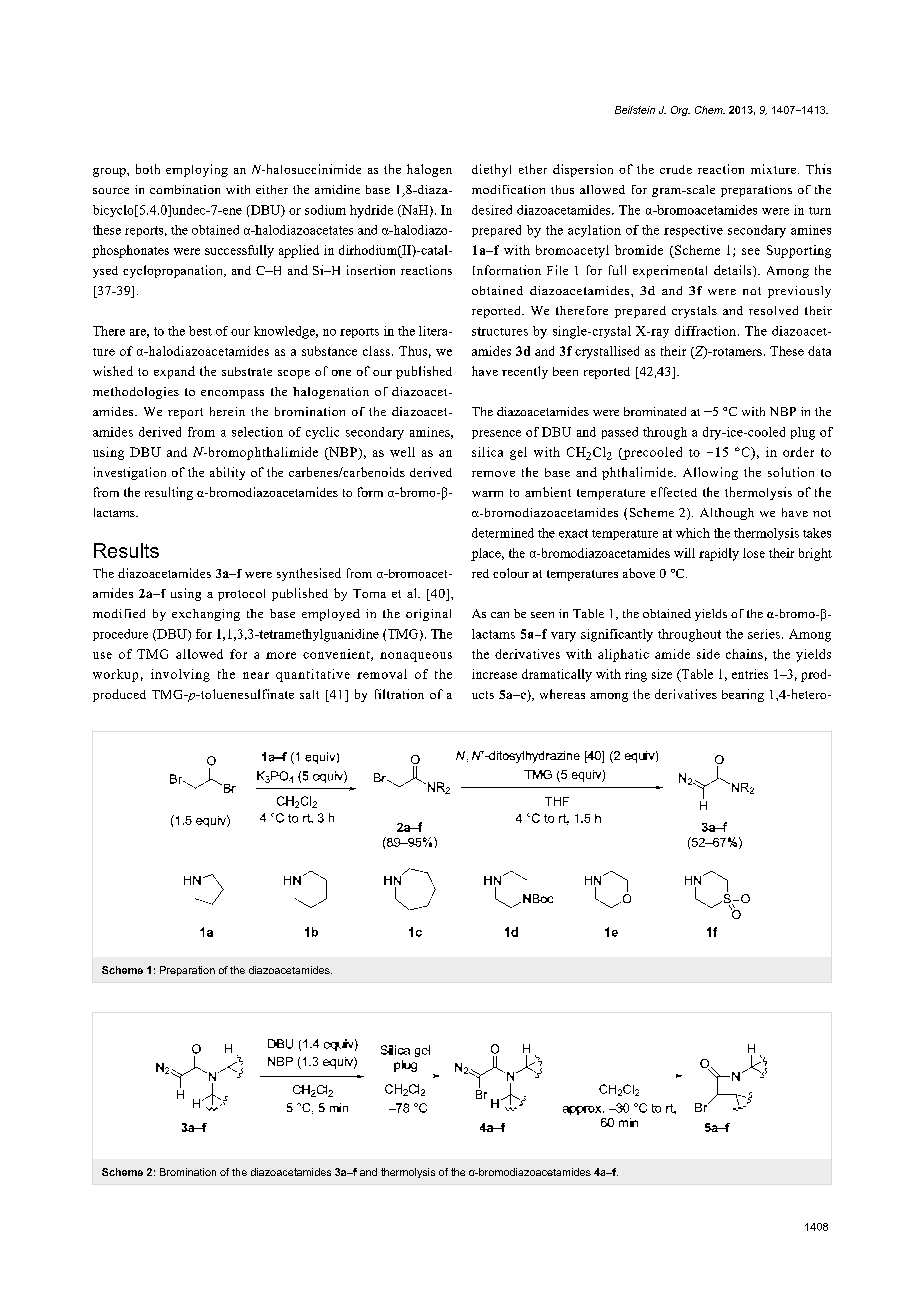 The image size is (924, 1308). Describe the element at coordinates (680, 111) in the screenshot. I see `Org` at that location.
